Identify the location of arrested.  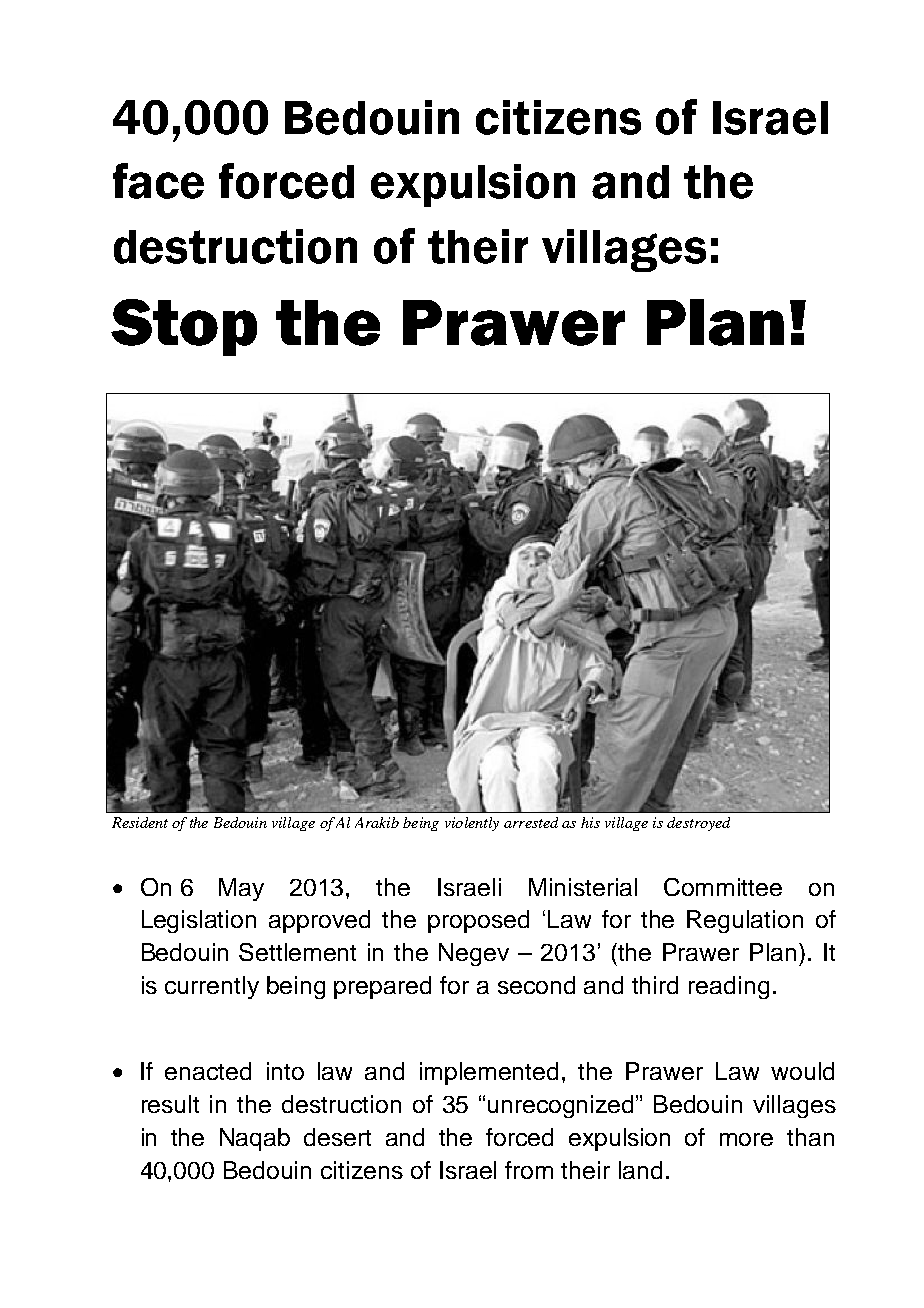
(531, 822).
